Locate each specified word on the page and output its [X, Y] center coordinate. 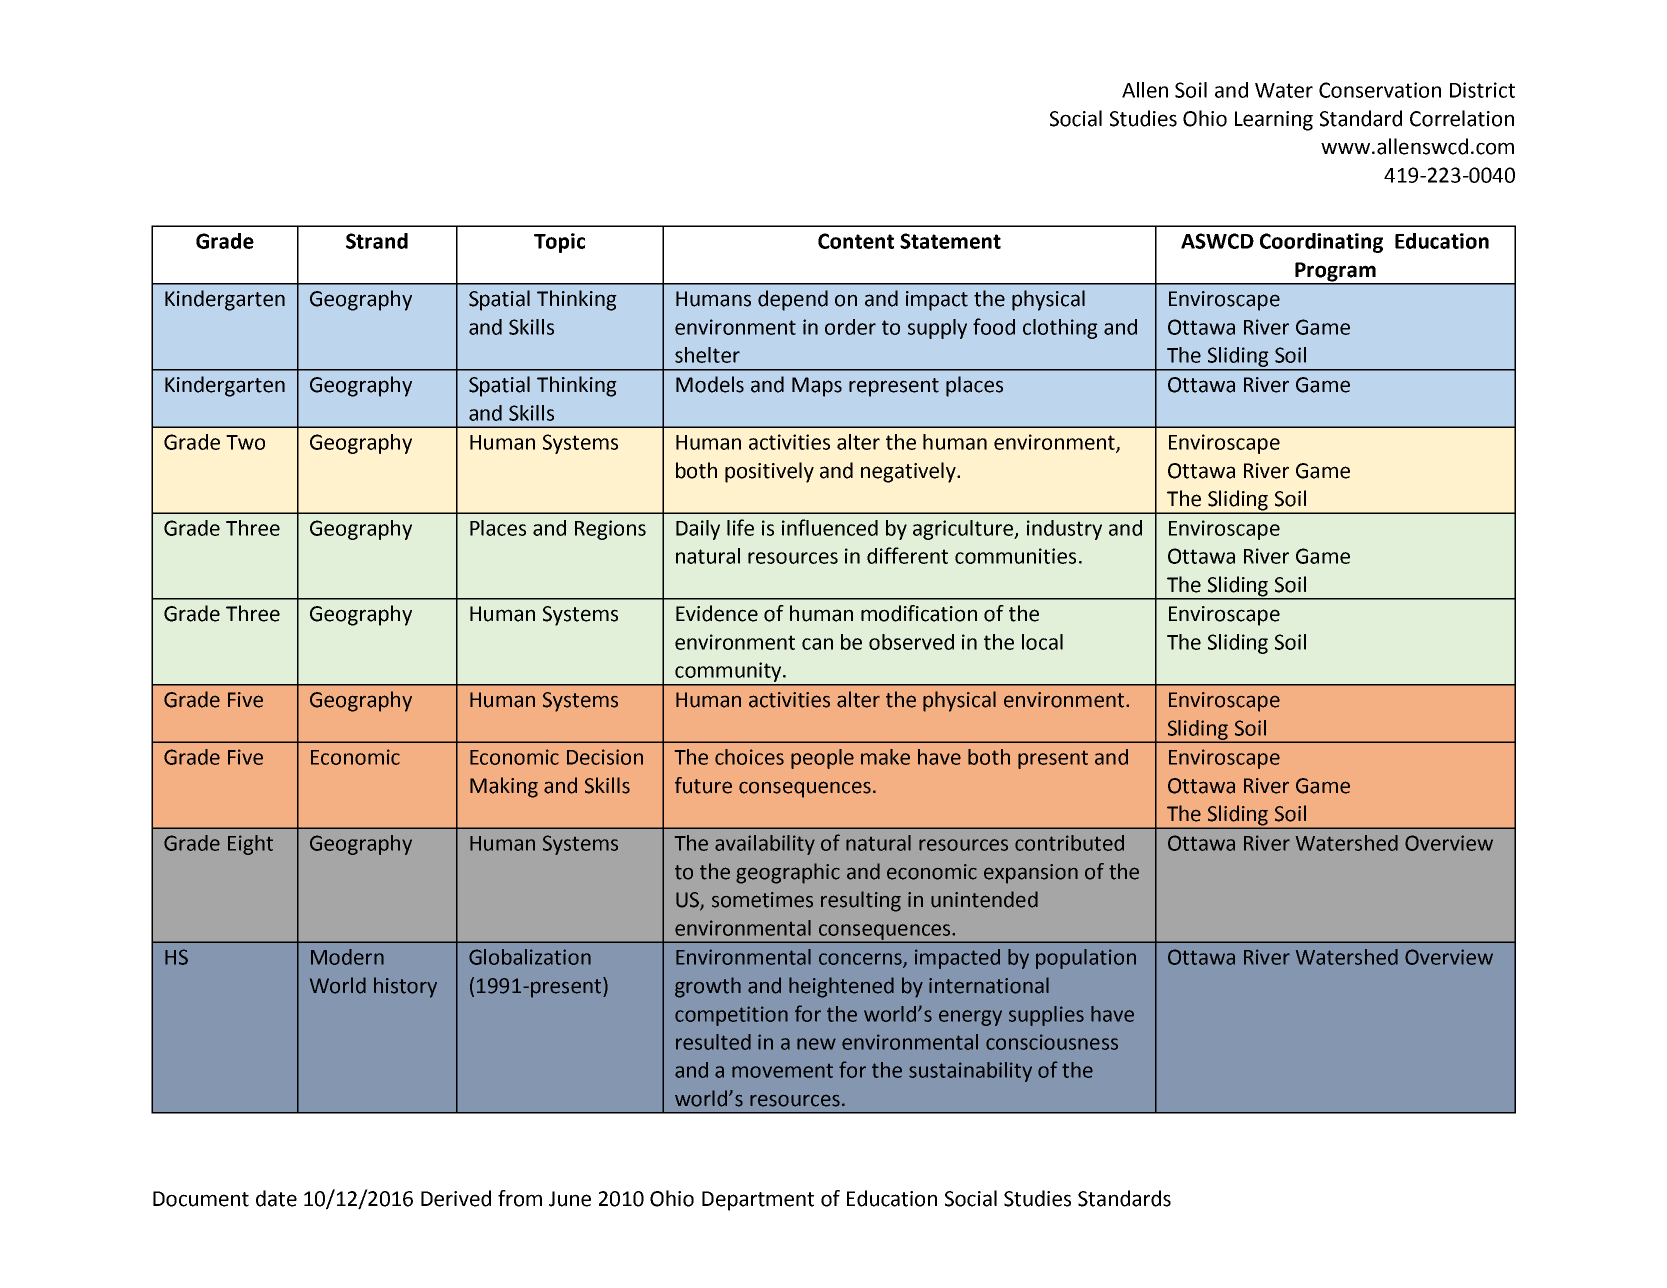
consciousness [1052, 1042]
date [276, 1198]
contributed [1069, 843]
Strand [377, 241]
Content [856, 241]
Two [245, 442]
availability [765, 845]
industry [1064, 530]
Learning [1274, 121]
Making [504, 787]
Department [758, 1201]
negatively [909, 472]
